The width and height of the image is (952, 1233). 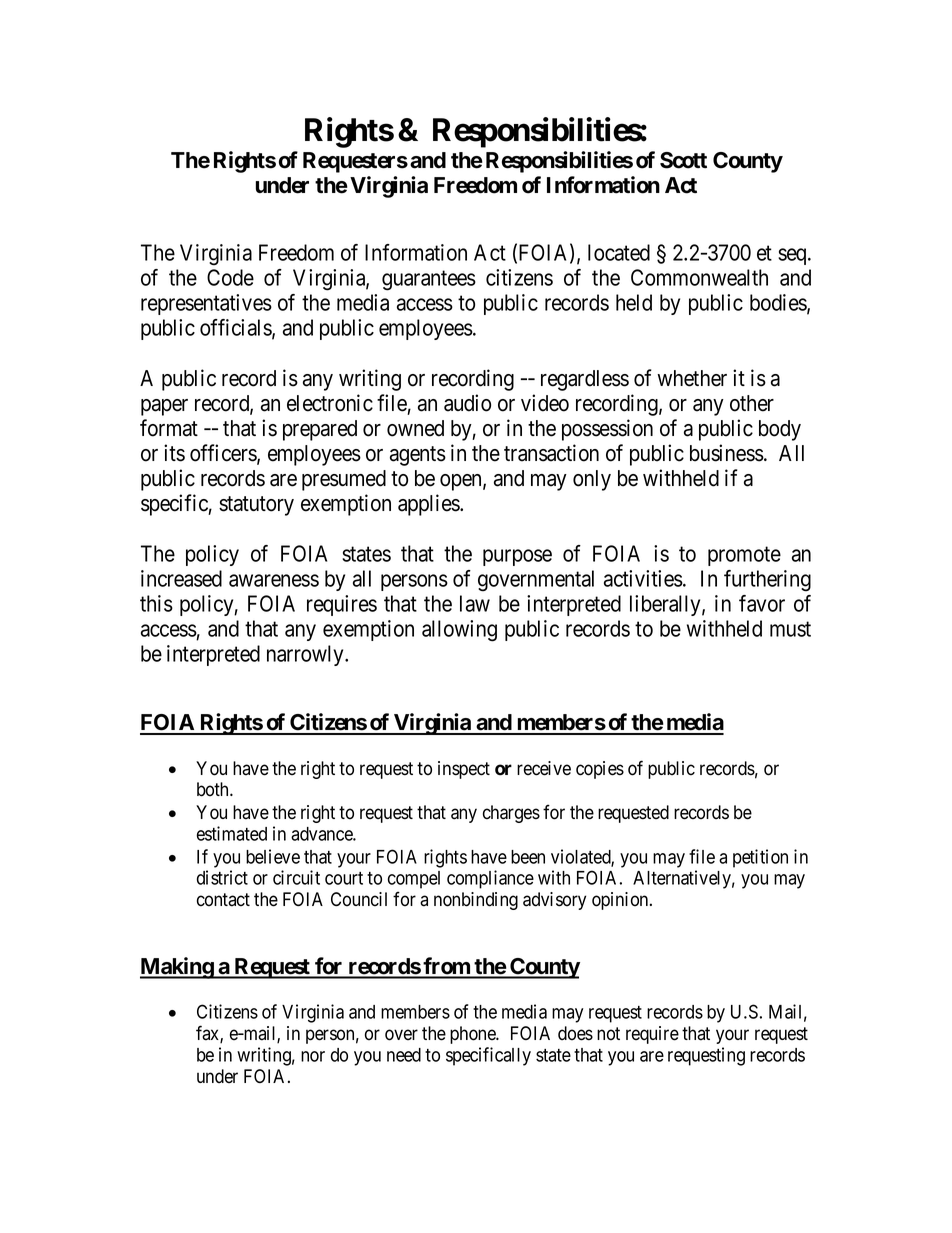 I want to click on phone, so click(x=474, y=1035).
